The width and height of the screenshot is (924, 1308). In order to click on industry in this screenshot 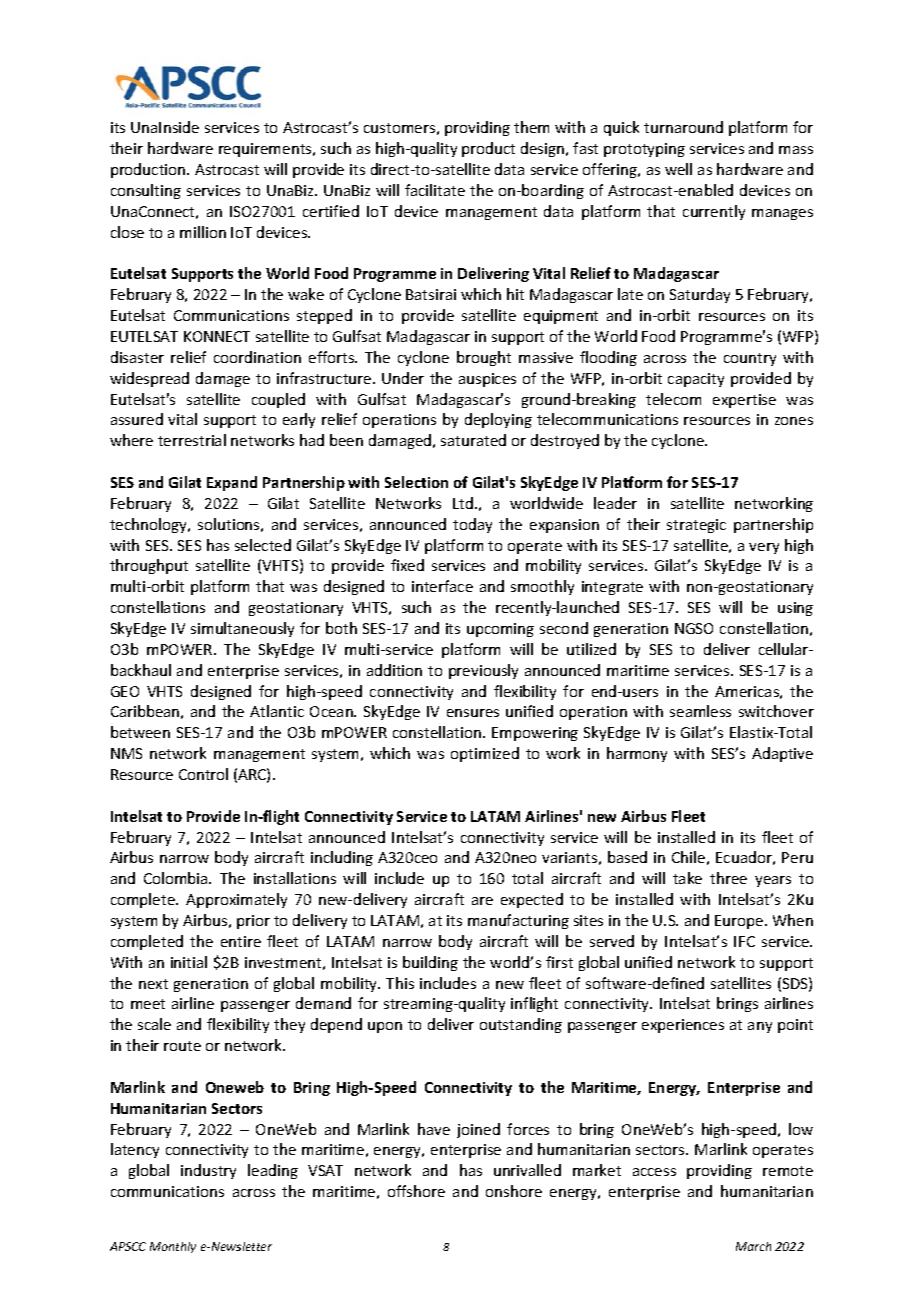, I will do `click(208, 1171)`.
